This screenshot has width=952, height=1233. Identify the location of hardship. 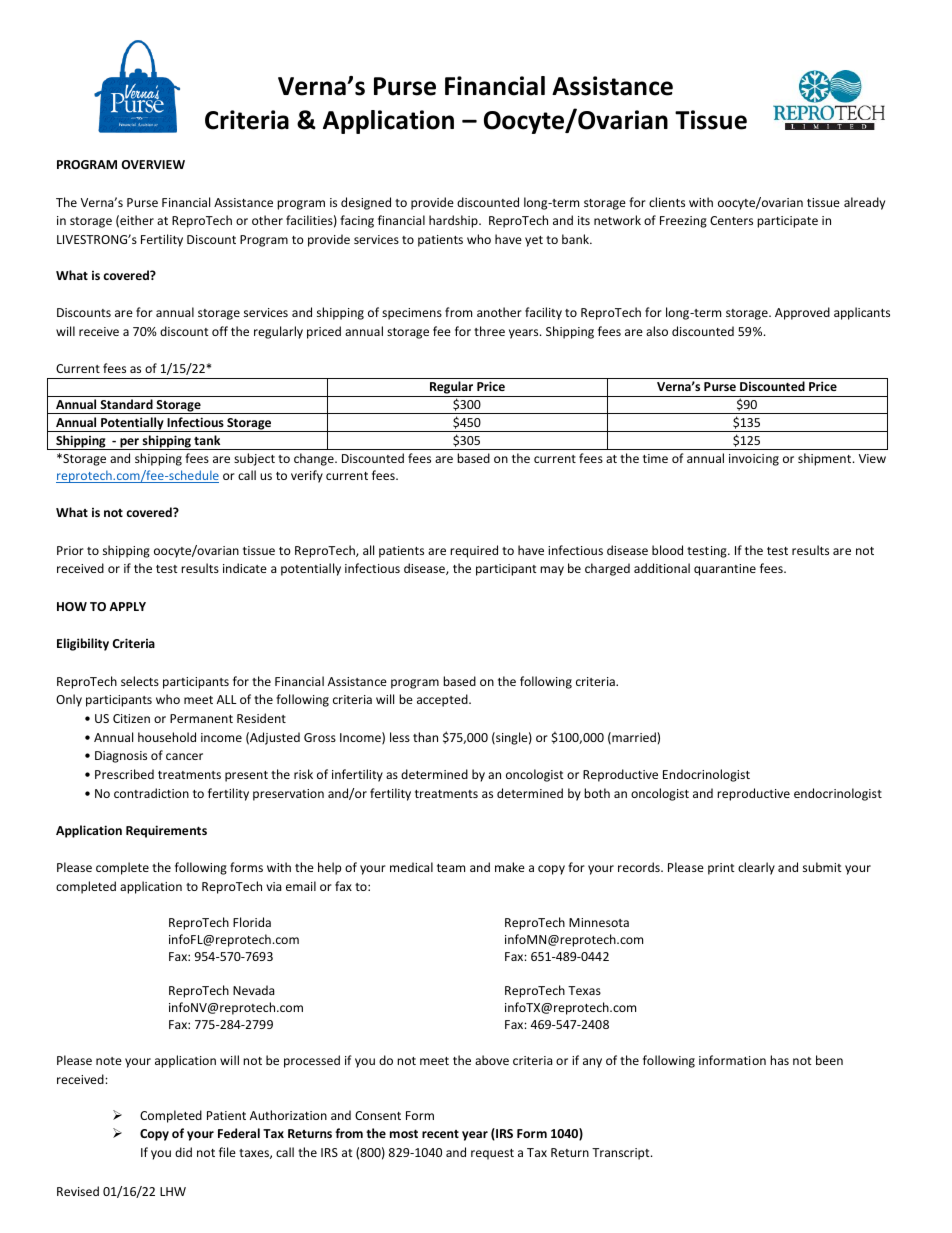
(454, 221).
